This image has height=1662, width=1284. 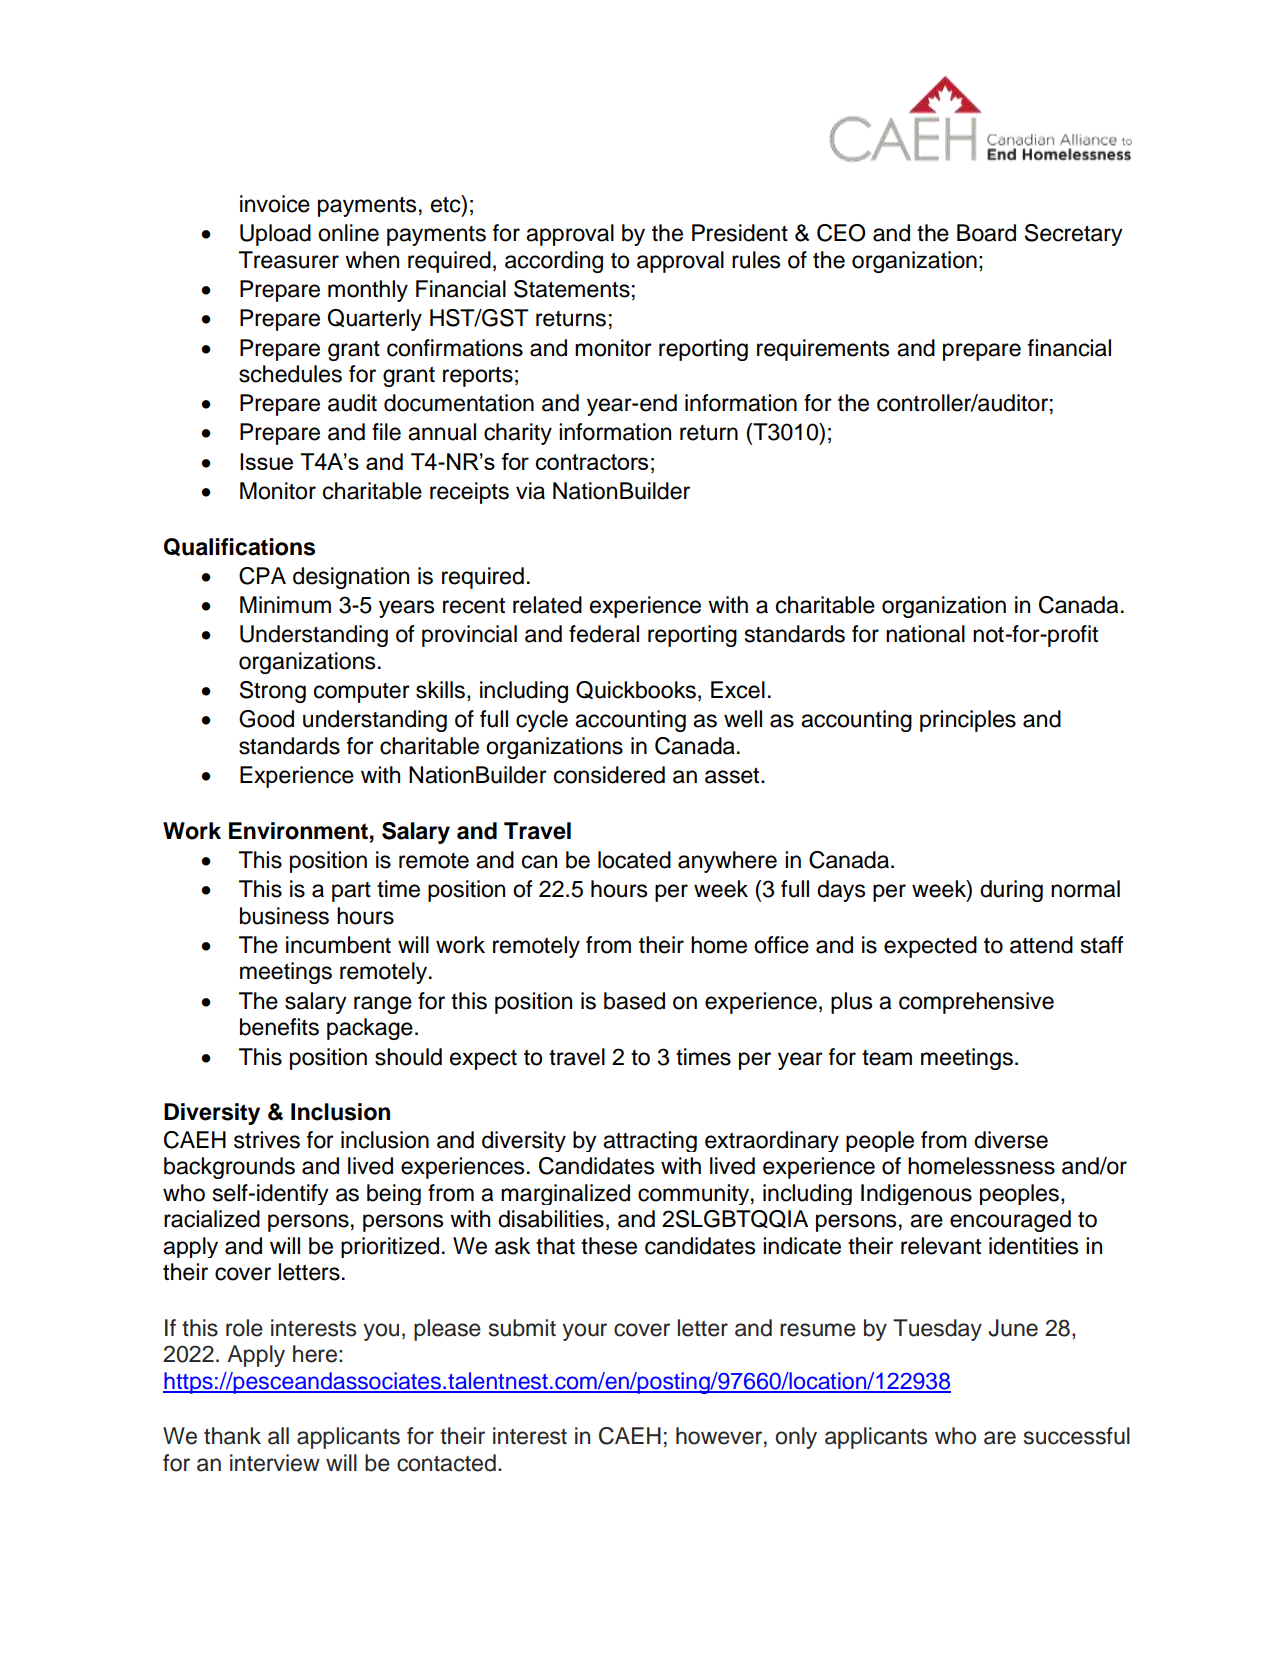 What do you see at coordinates (976, 1003) in the image?
I see `comprehensive` at bounding box center [976, 1003].
